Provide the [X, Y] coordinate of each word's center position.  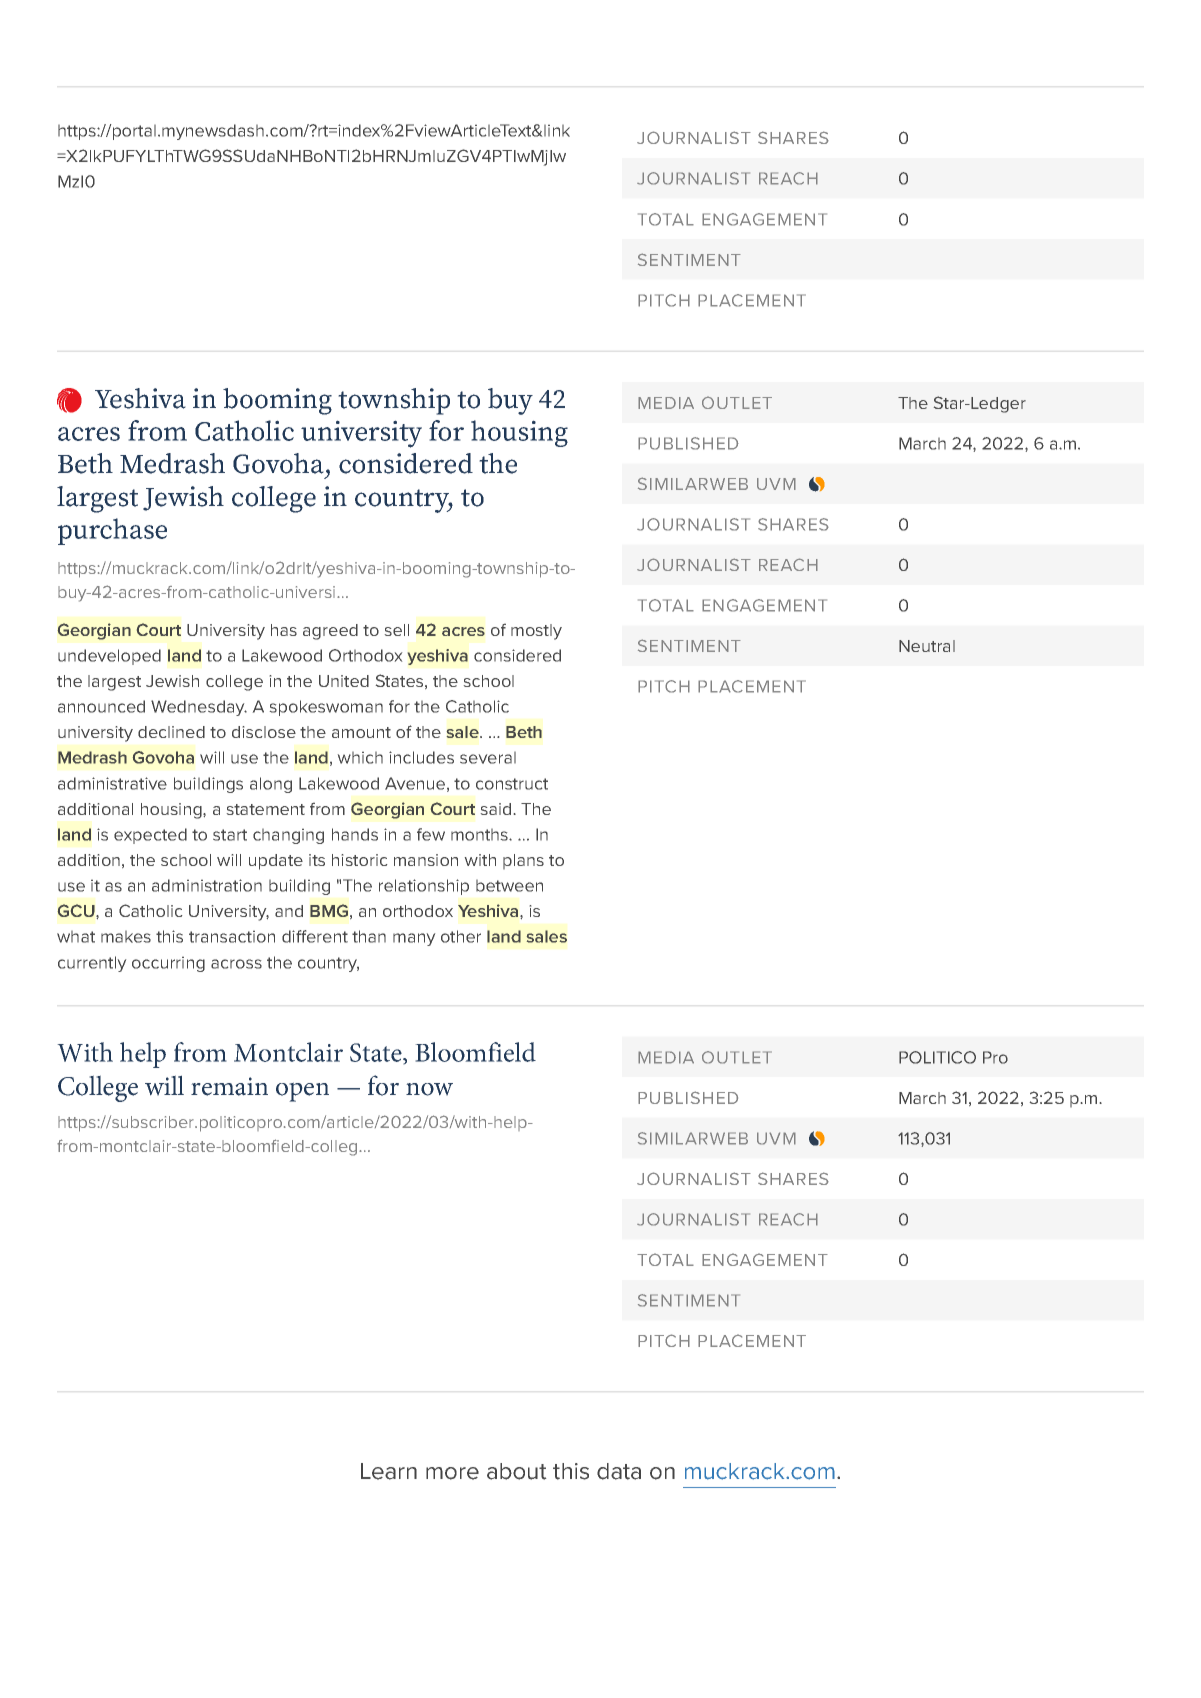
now [429, 1089]
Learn [389, 1471]
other [461, 936]
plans [523, 861]
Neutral [927, 646]
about [516, 1471]
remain [229, 1086]
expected [150, 836]
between [509, 886]
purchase [112, 531]
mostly [536, 632]
